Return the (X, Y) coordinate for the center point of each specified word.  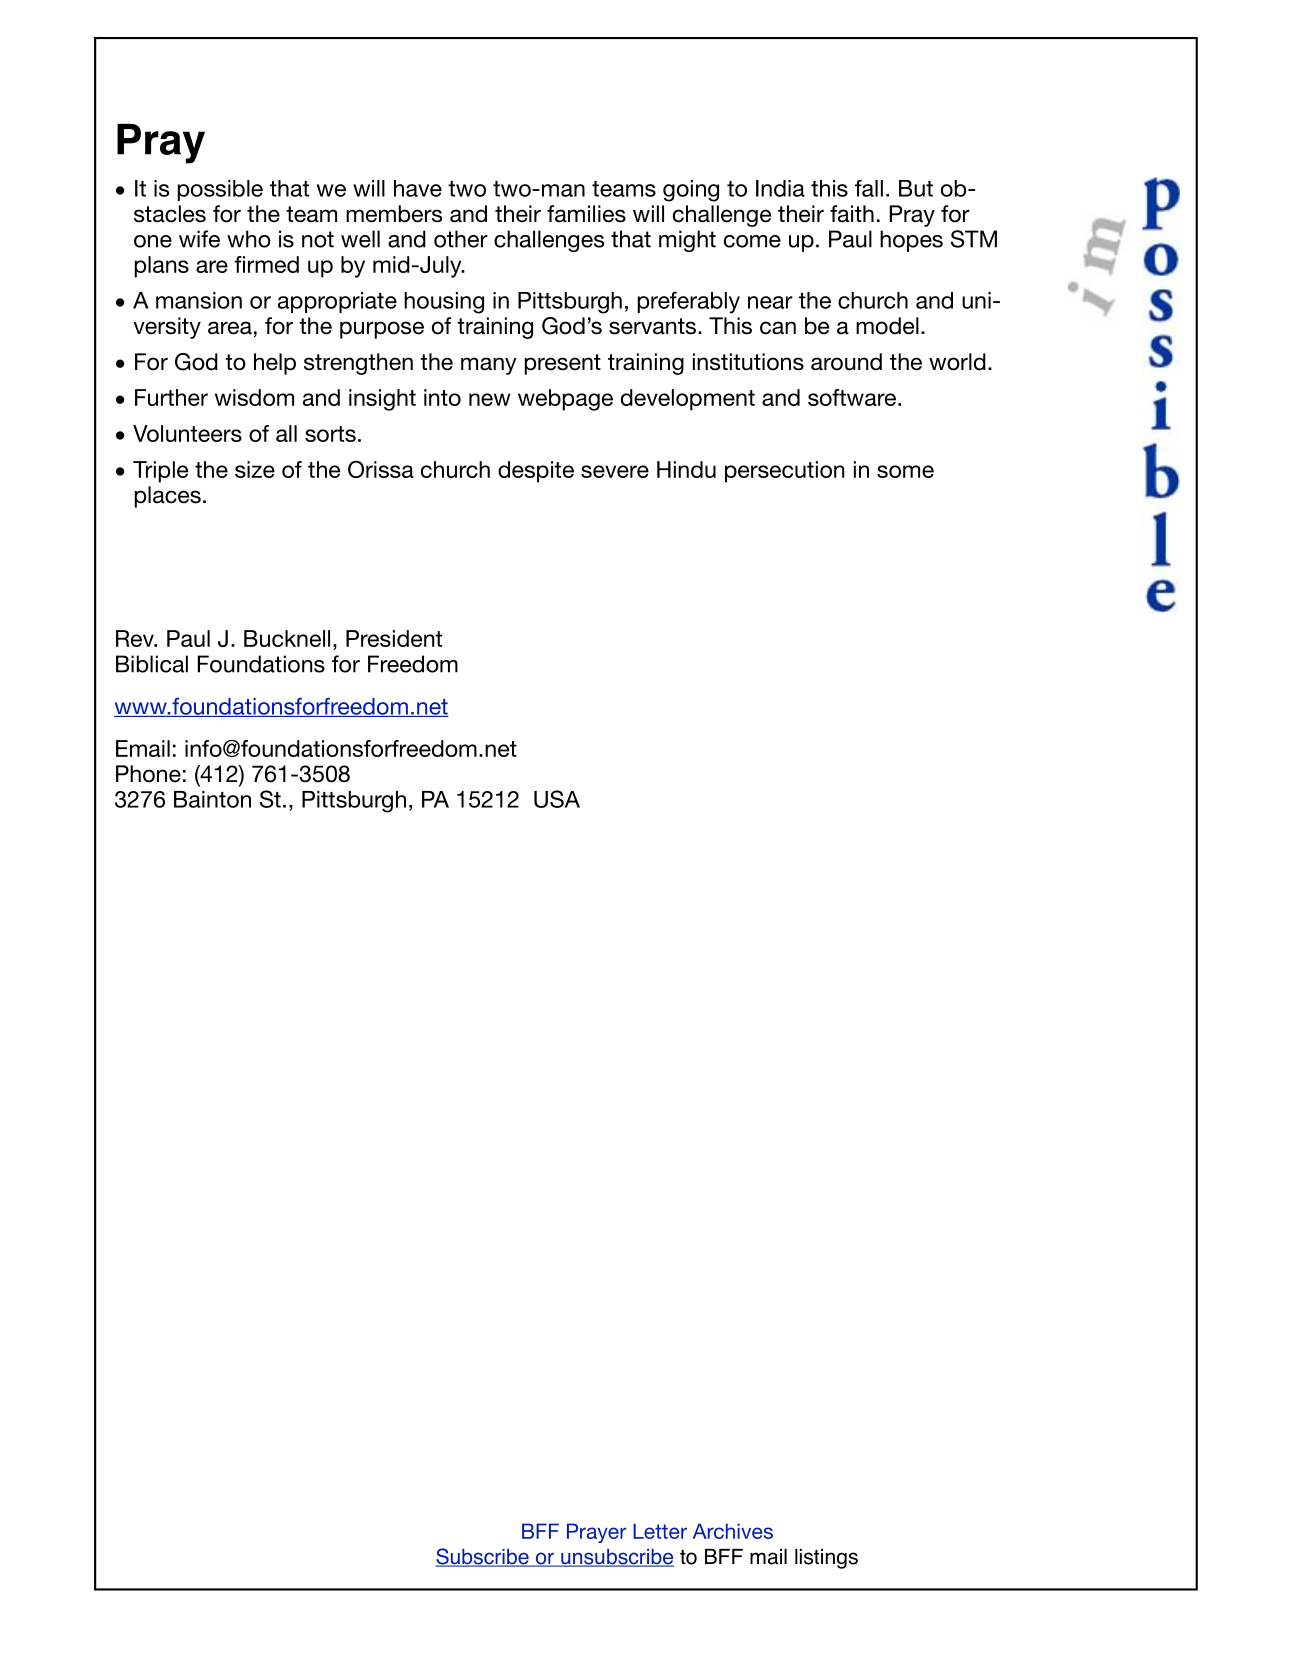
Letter (660, 1531)
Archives (733, 1531)
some (905, 471)
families (586, 214)
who (249, 239)
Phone (148, 774)
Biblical (152, 664)
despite (536, 472)
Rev (136, 638)
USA (557, 799)
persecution (785, 472)
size (255, 469)
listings (826, 1559)
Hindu (686, 469)
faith (852, 214)
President (394, 638)
